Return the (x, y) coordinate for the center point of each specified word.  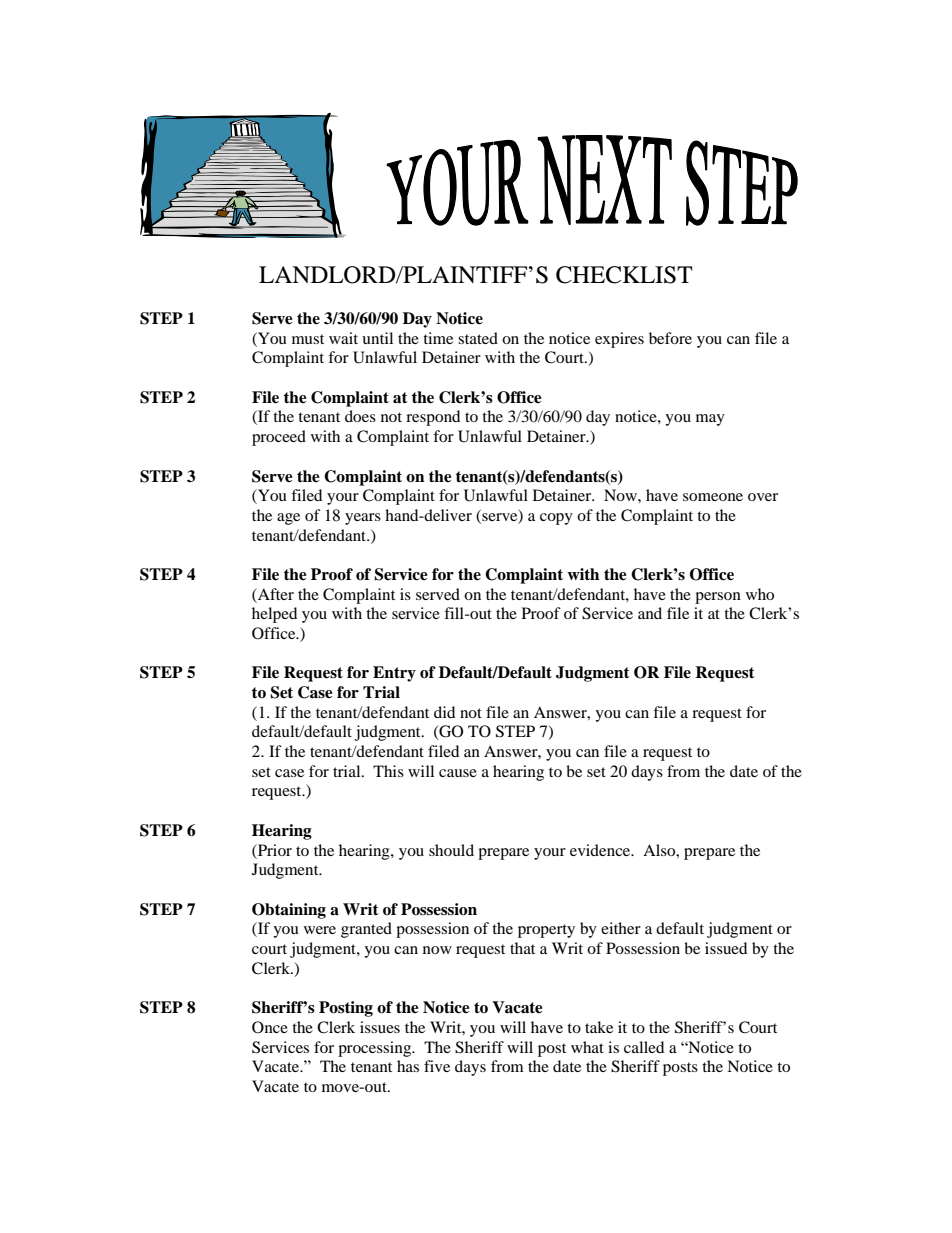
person (718, 598)
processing (376, 1049)
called (644, 1047)
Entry (394, 674)
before (670, 338)
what (587, 1047)
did (444, 712)
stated (478, 338)
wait (343, 338)
